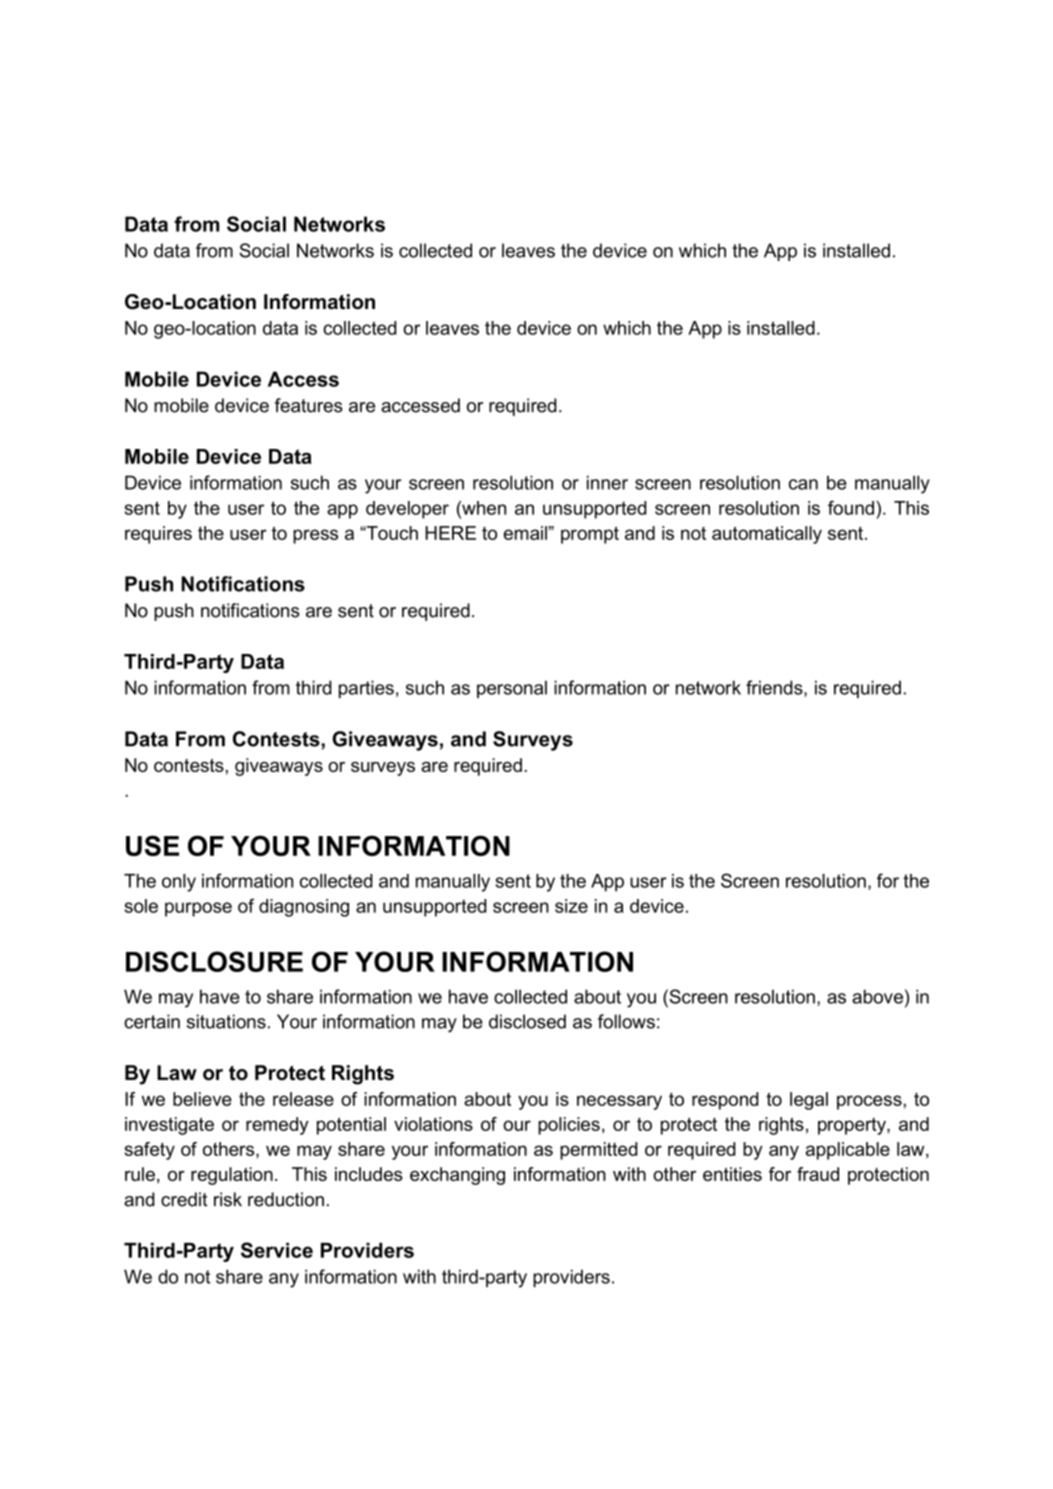  Describe the element at coordinates (179, 883) in the document. I see `only` at that location.
